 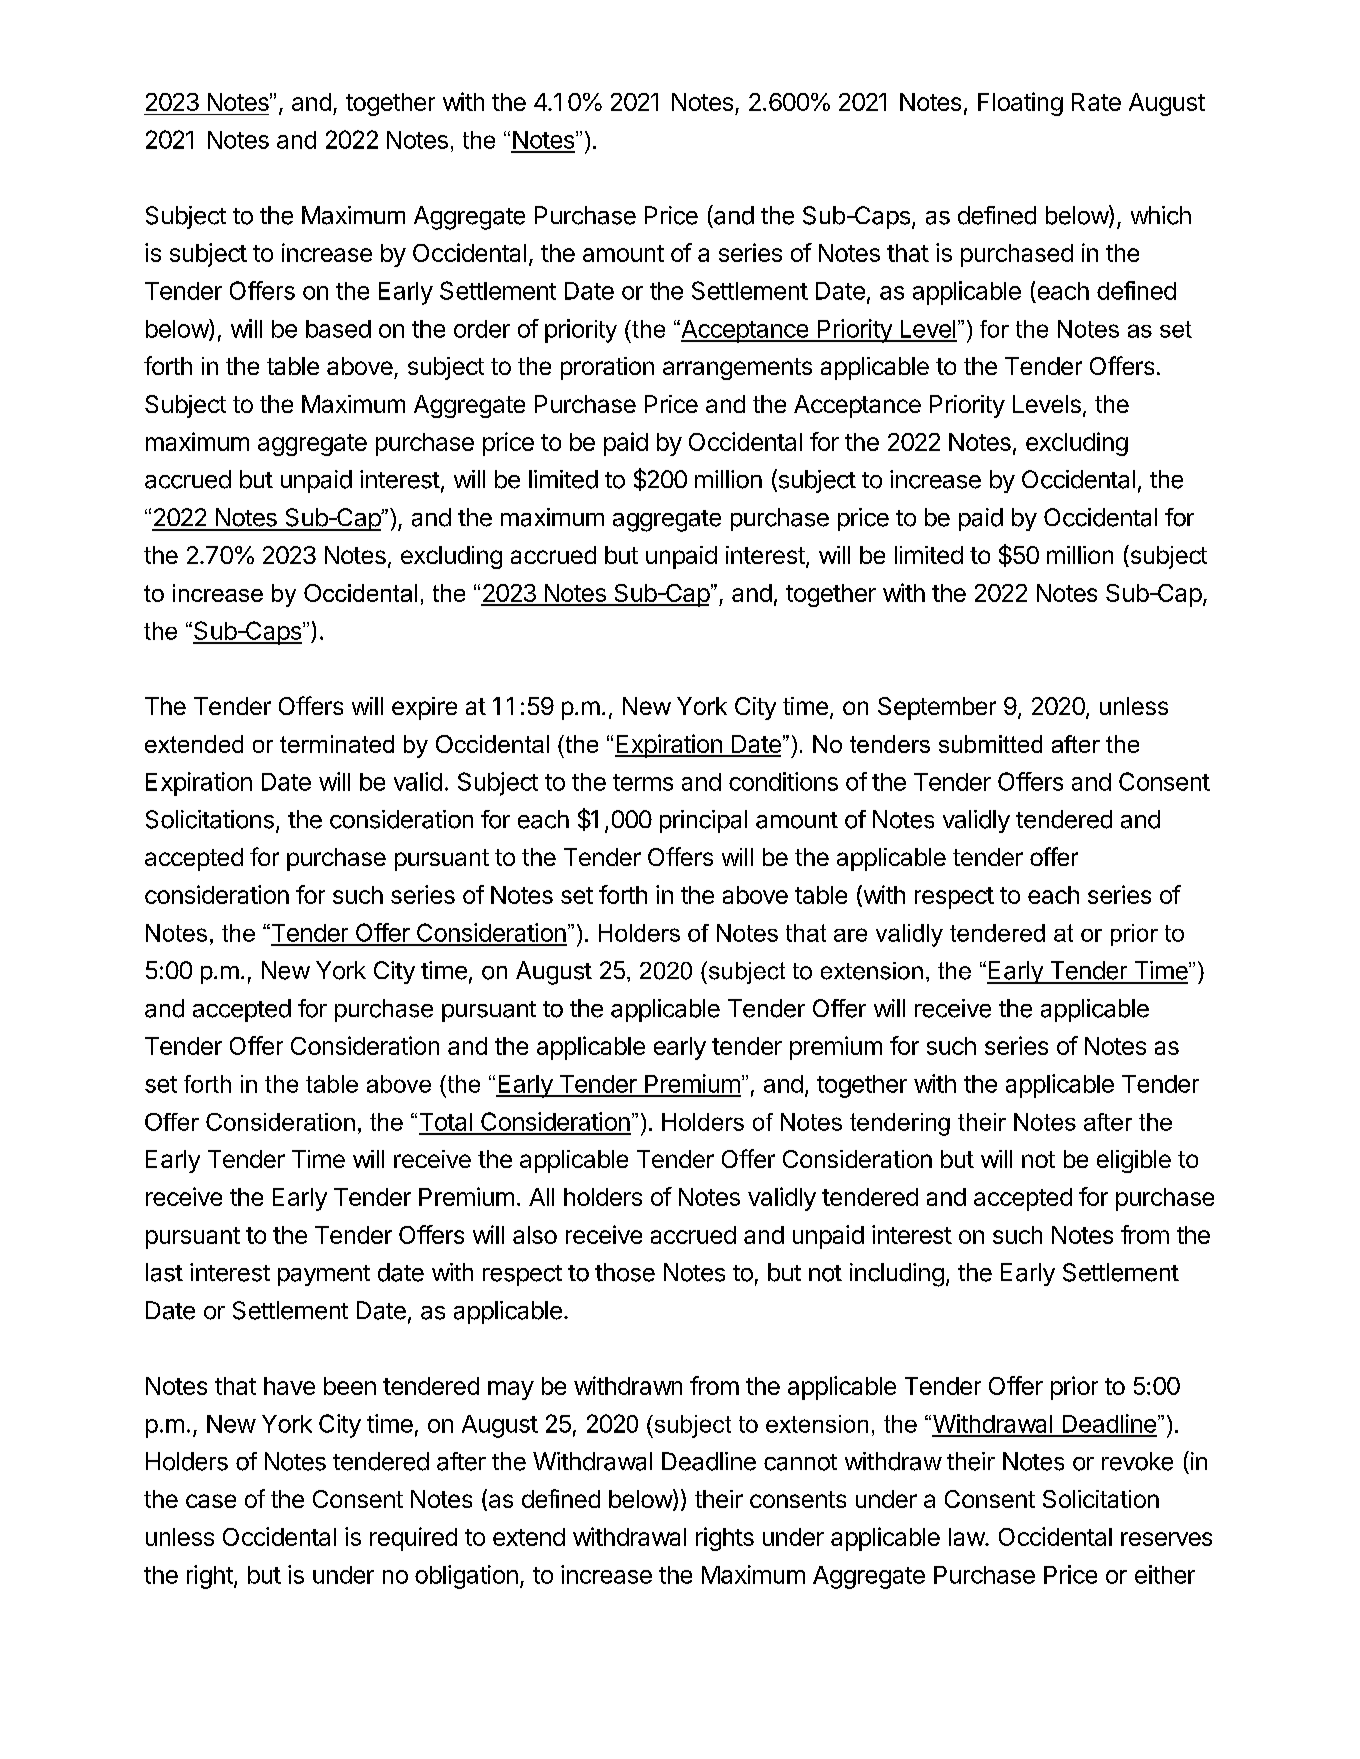 I want to click on September, so click(x=937, y=708).
